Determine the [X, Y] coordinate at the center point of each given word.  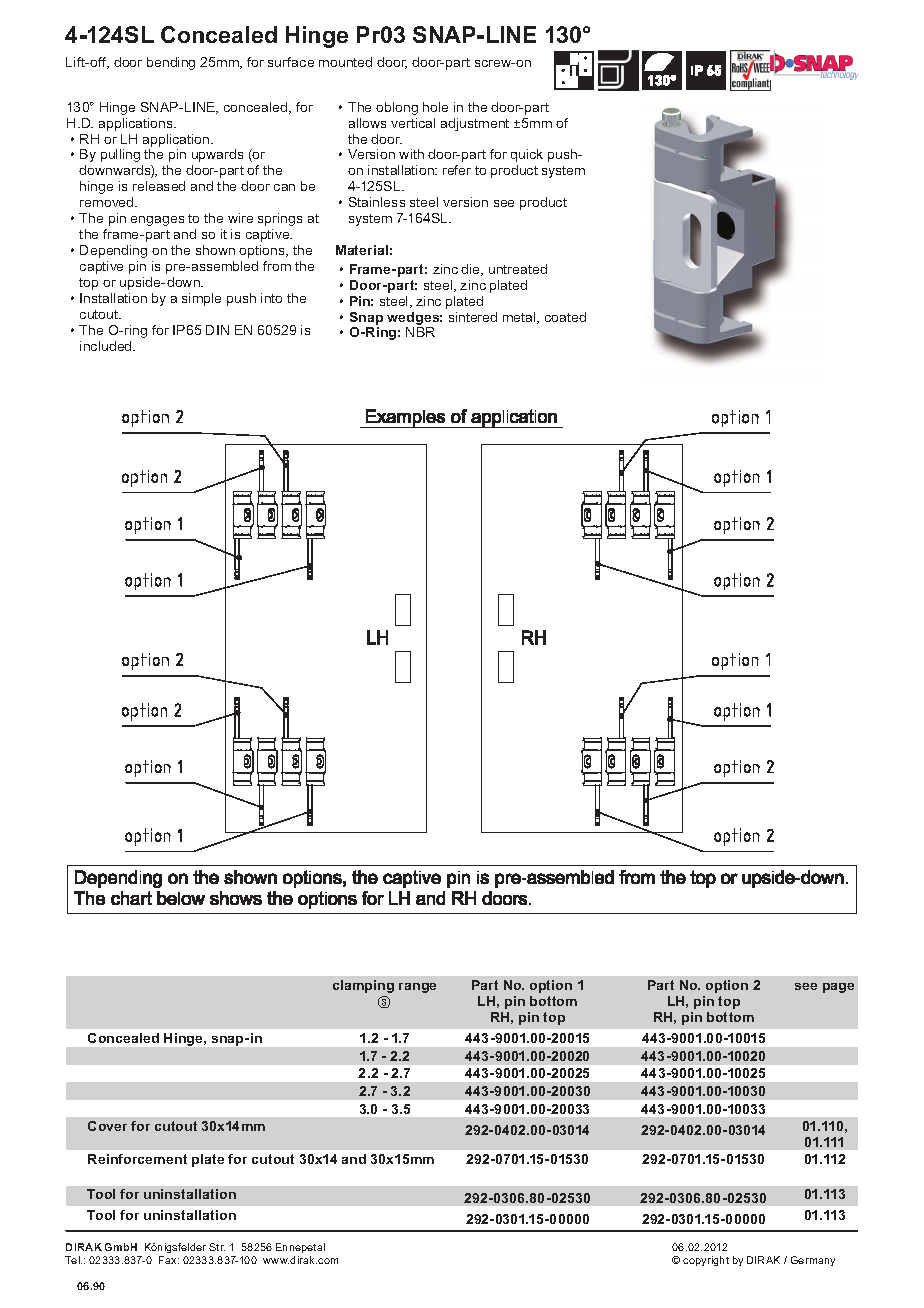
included [107, 346]
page [838, 988]
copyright [706, 1261]
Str [217, 1247]
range [417, 988]
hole [435, 107]
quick [527, 155]
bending [171, 63]
